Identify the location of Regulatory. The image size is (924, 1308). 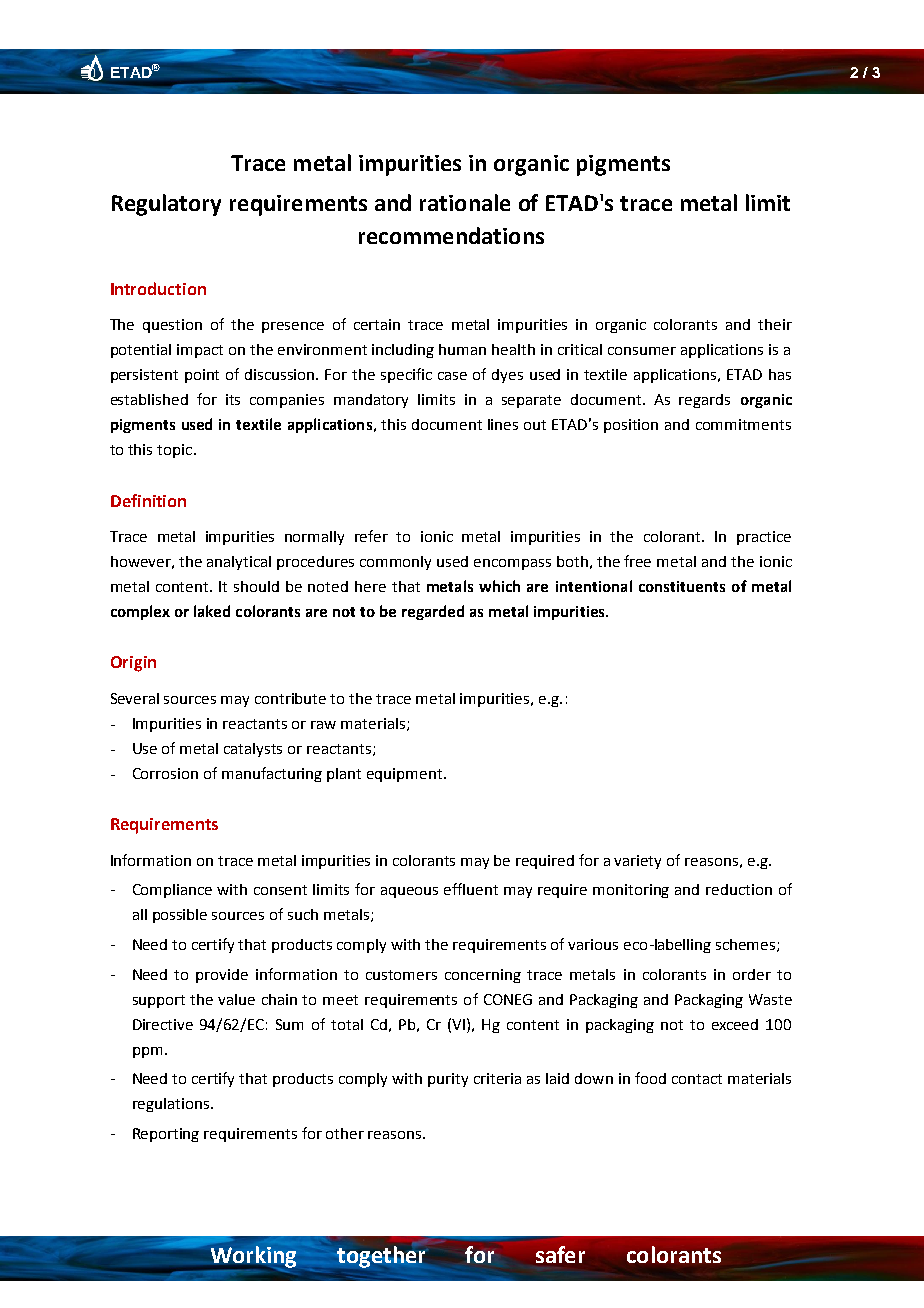
(166, 205).
